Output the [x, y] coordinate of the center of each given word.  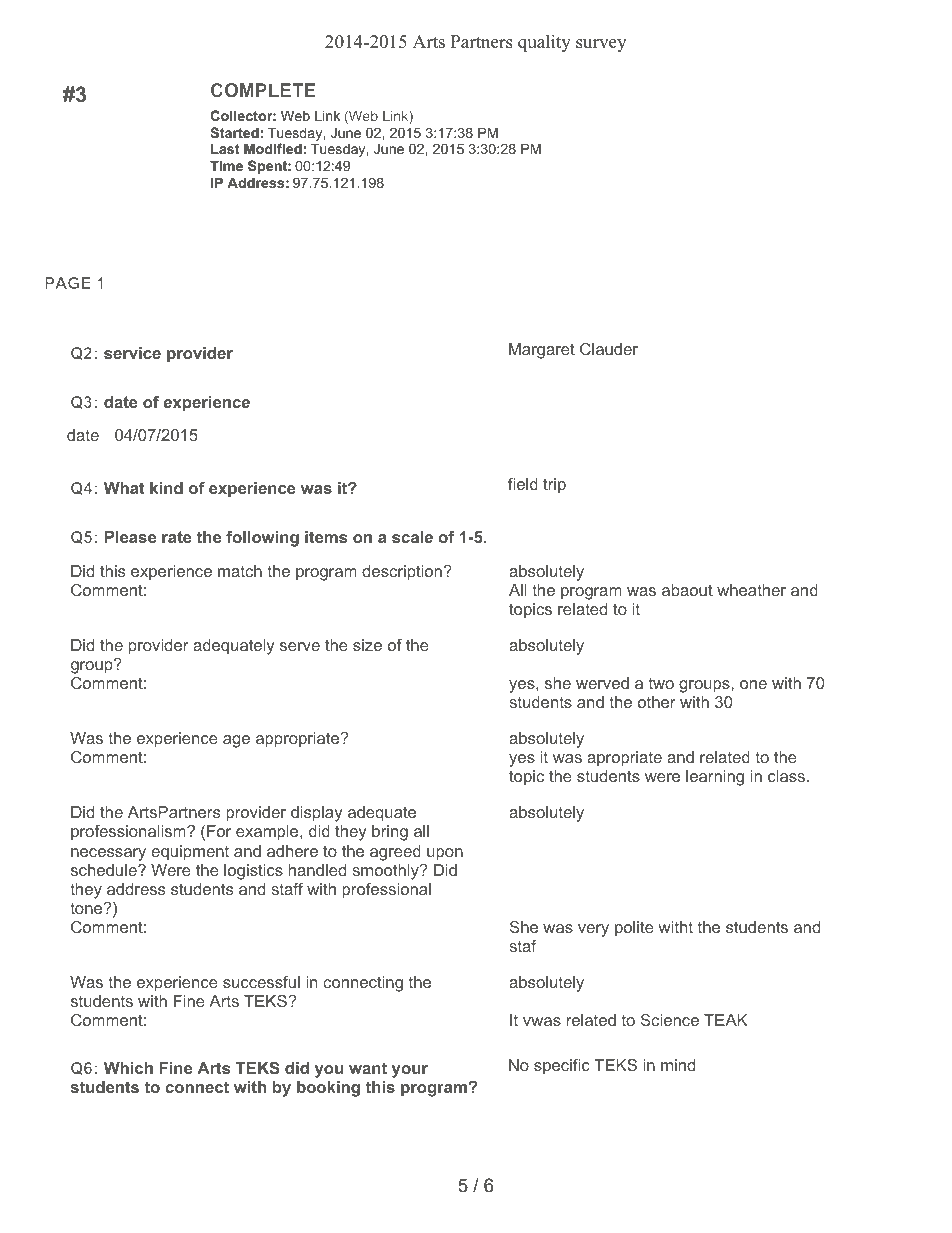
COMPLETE [263, 90]
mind [678, 1065]
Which [128, 1068]
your [410, 1071]
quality [544, 43]
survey [601, 45]
